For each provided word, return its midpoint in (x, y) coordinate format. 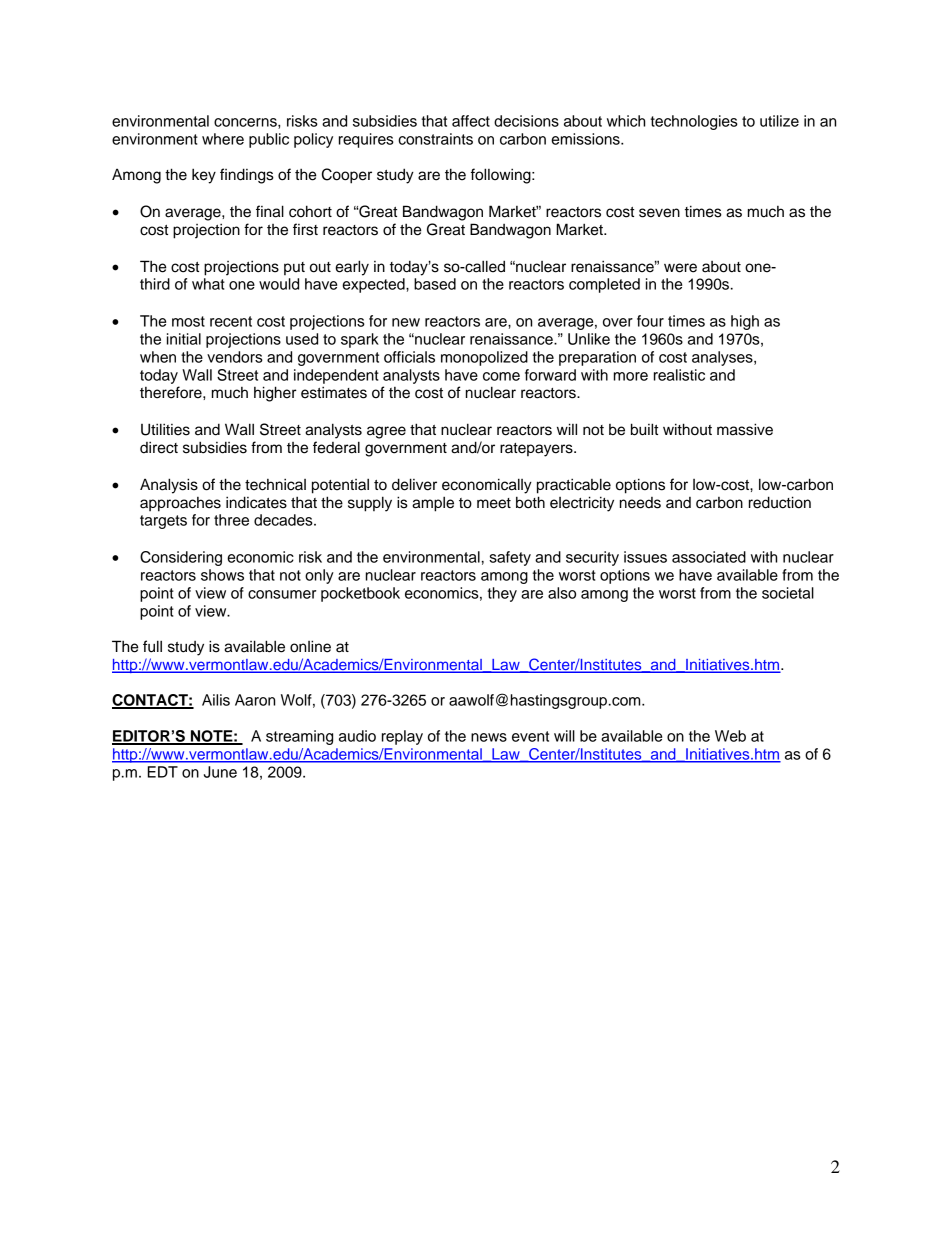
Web (730, 736)
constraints (435, 139)
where (223, 139)
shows (222, 575)
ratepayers (537, 450)
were (680, 268)
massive (745, 429)
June (220, 772)
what (208, 284)
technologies (694, 122)
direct (159, 447)
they (502, 594)
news (489, 737)
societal (788, 593)
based (435, 284)
